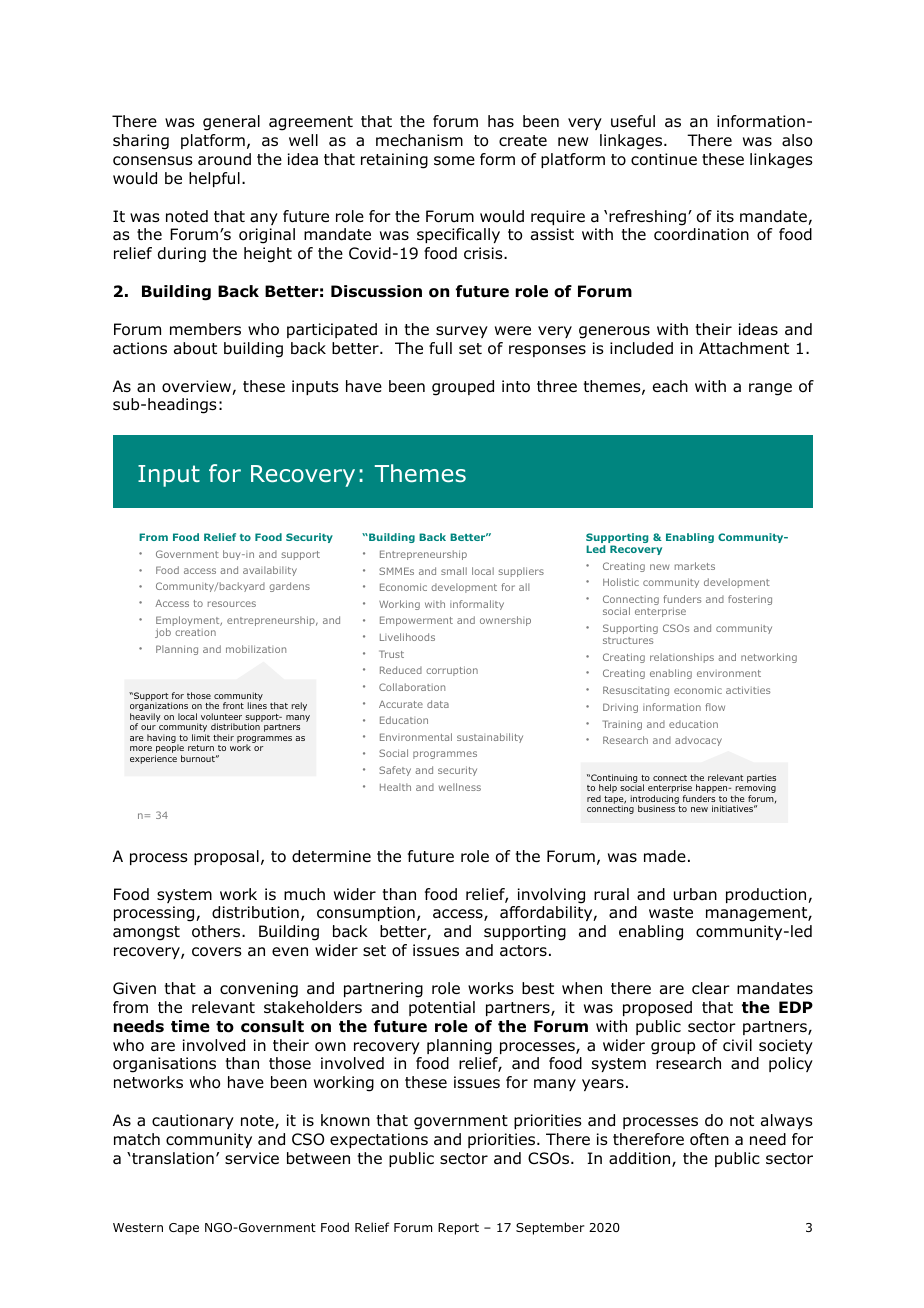 This image has width=924, height=1308. Describe the element at coordinates (664, 159) in the image. I see `continue` at that location.
